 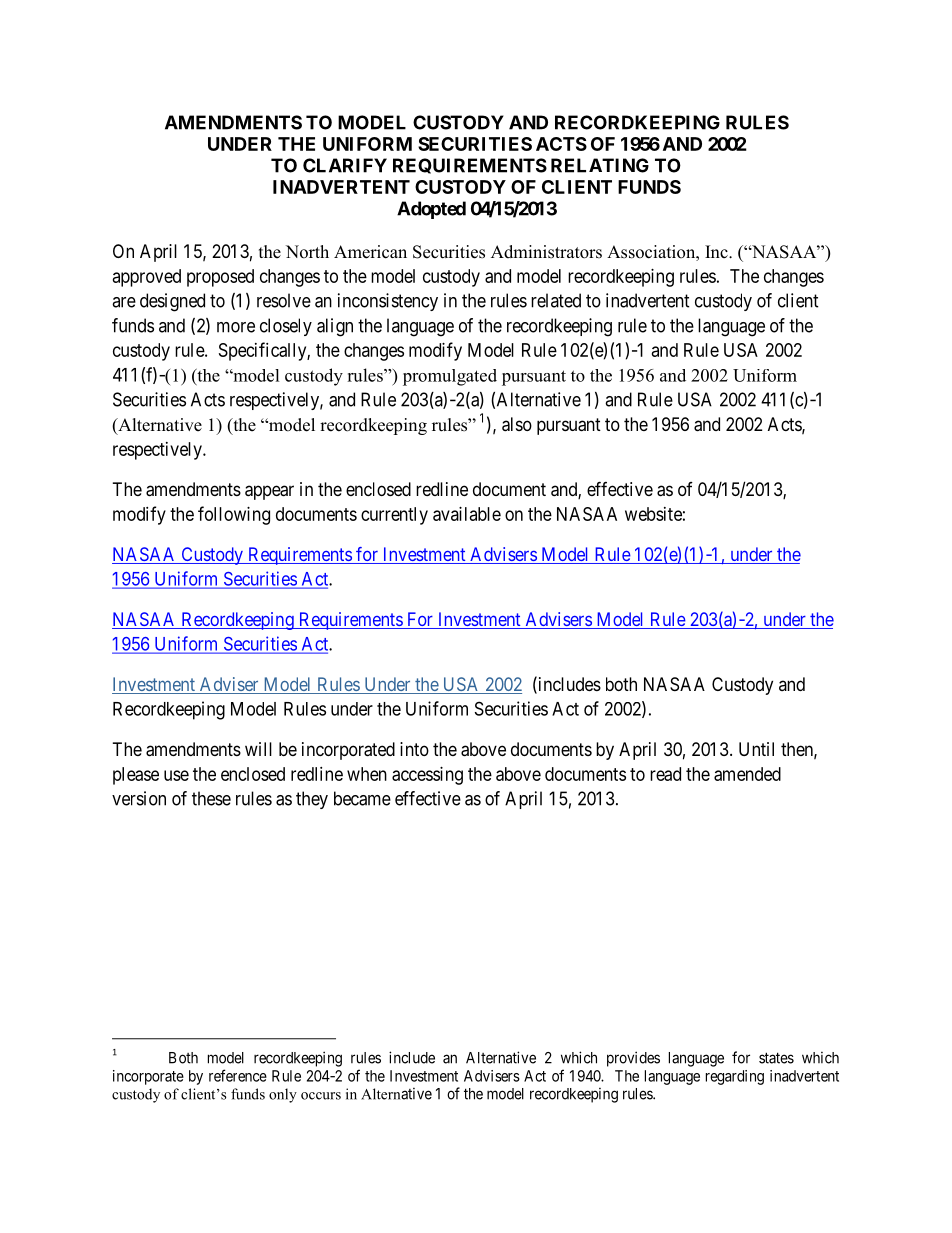 What do you see at coordinates (735, 1077) in the screenshot?
I see `regarding` at bounding box center [735, 1077].
